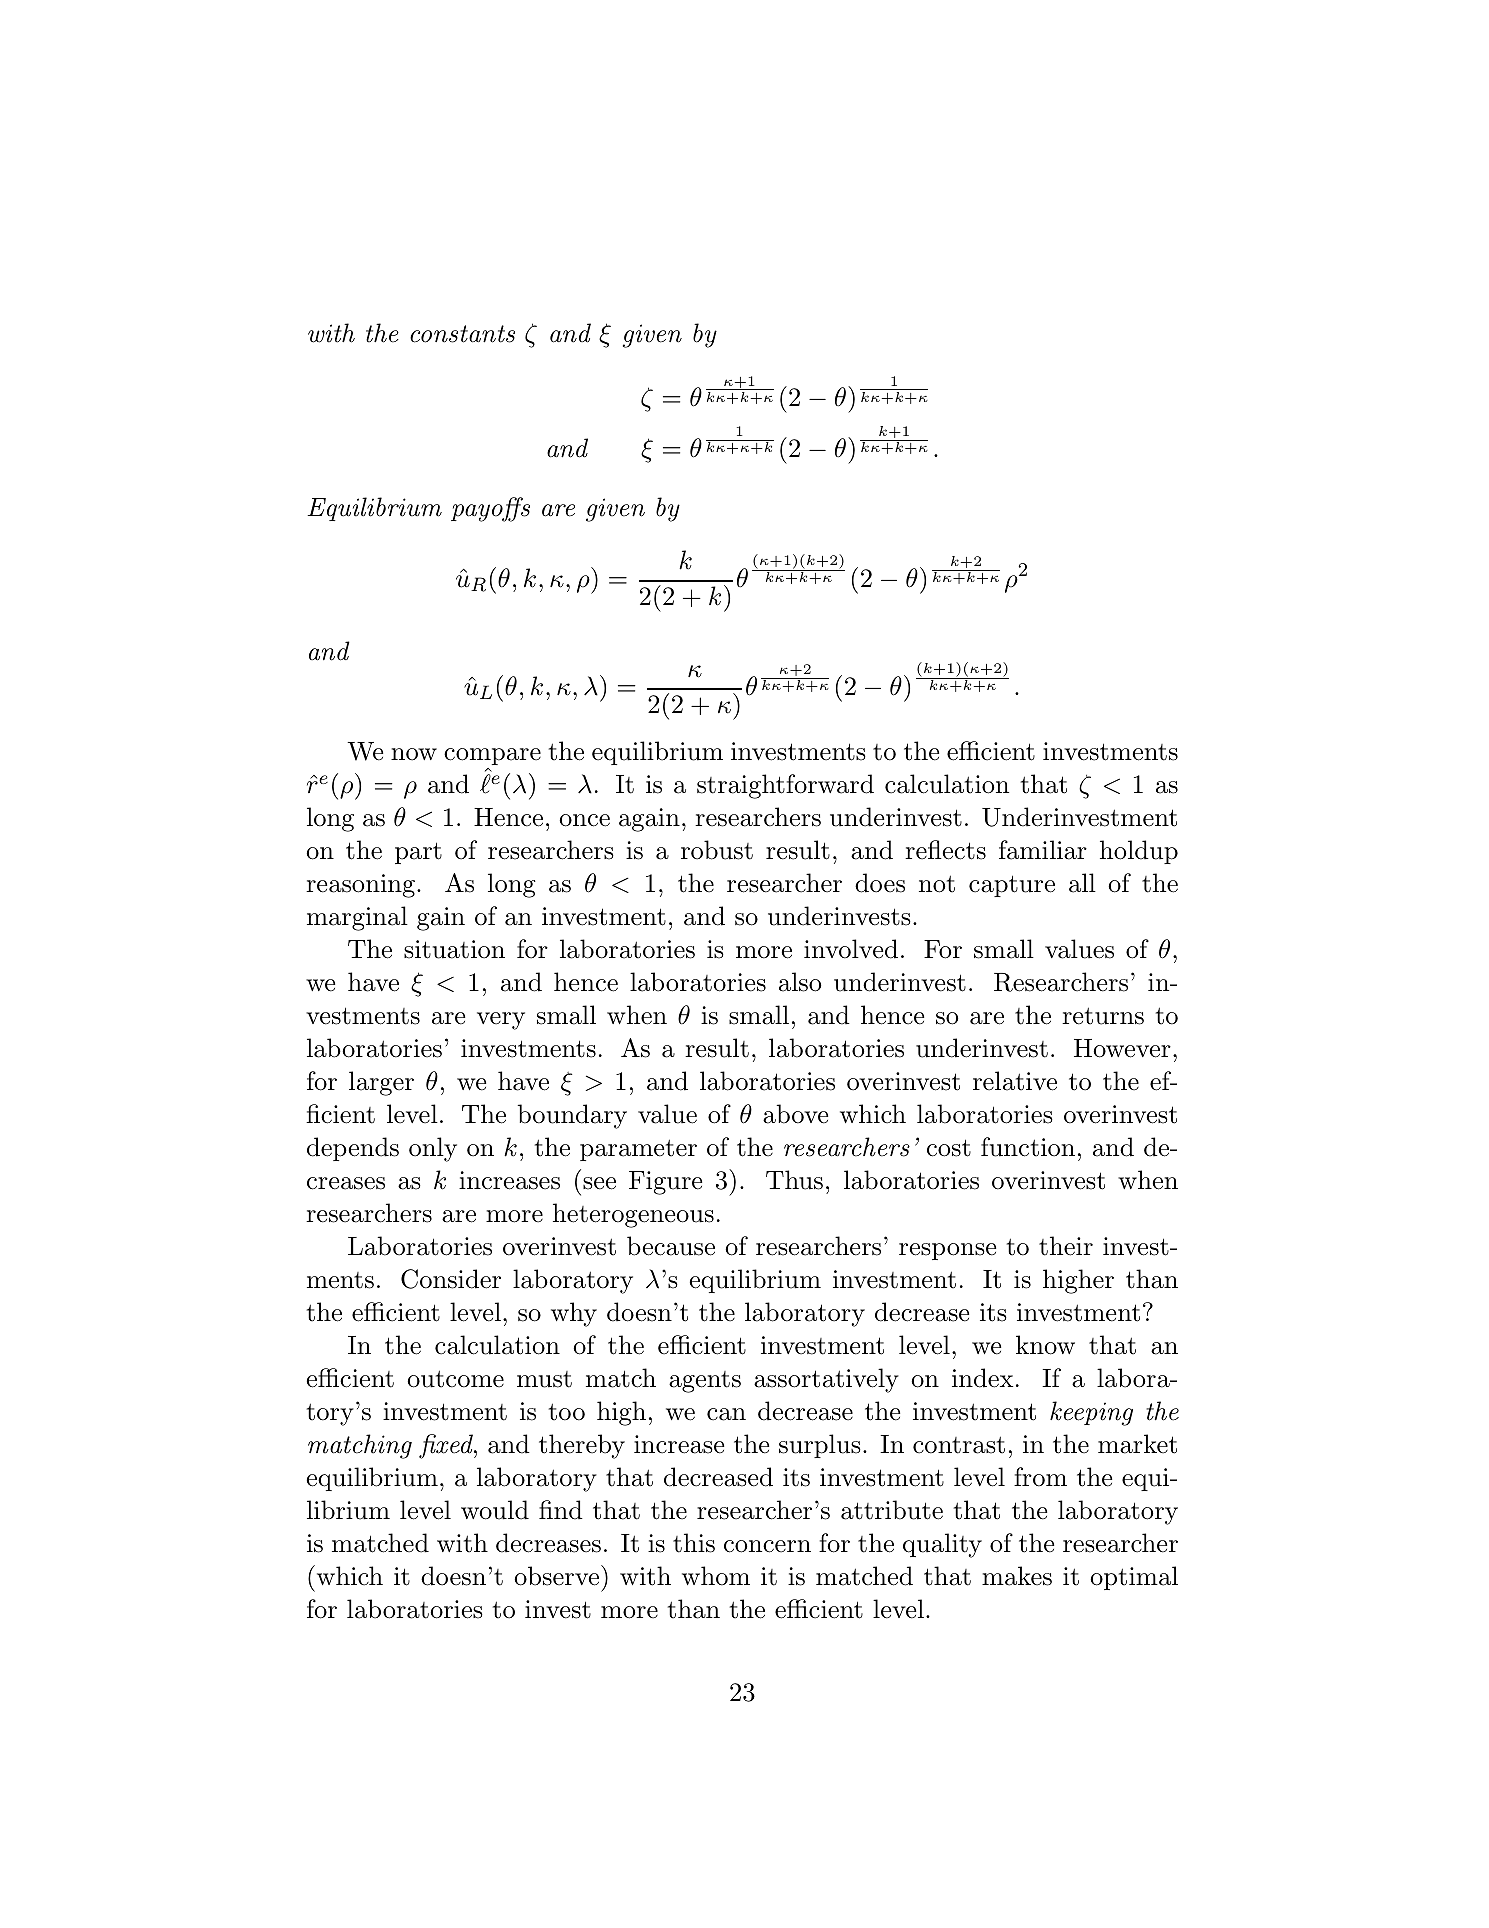 The height and width of the image is (1928, 1489). What do you see at coordinates (495, 1510) in the image?
I see `would` at bounding box center [495, 1510].
